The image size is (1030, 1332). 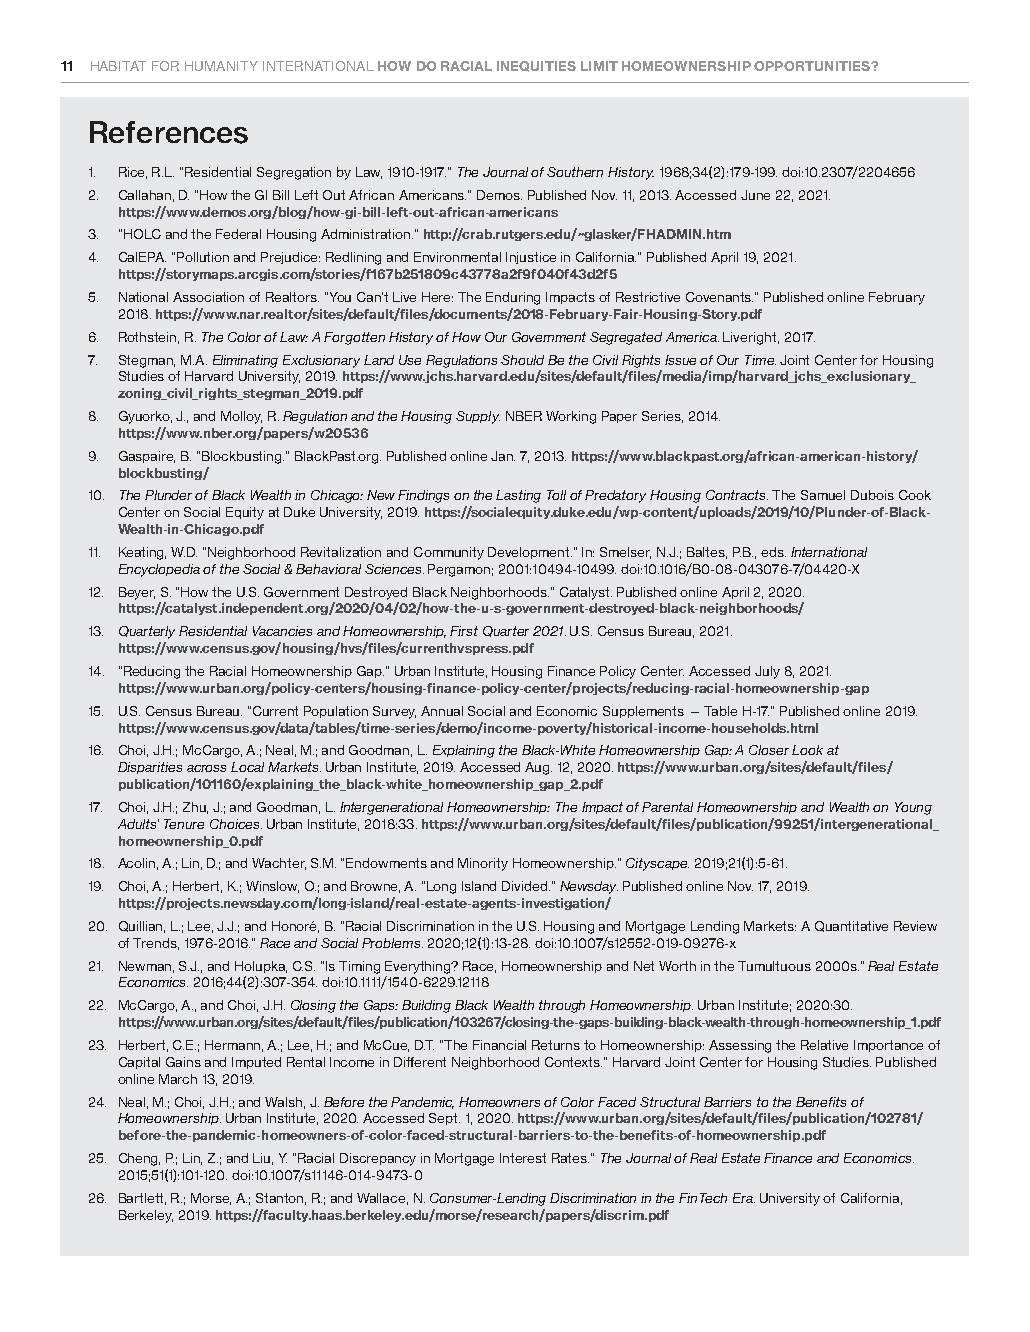 What do you see at coordinates (523, 1158) in the screenshot?
I see `Interest` at bounding box center [523, 1158].
